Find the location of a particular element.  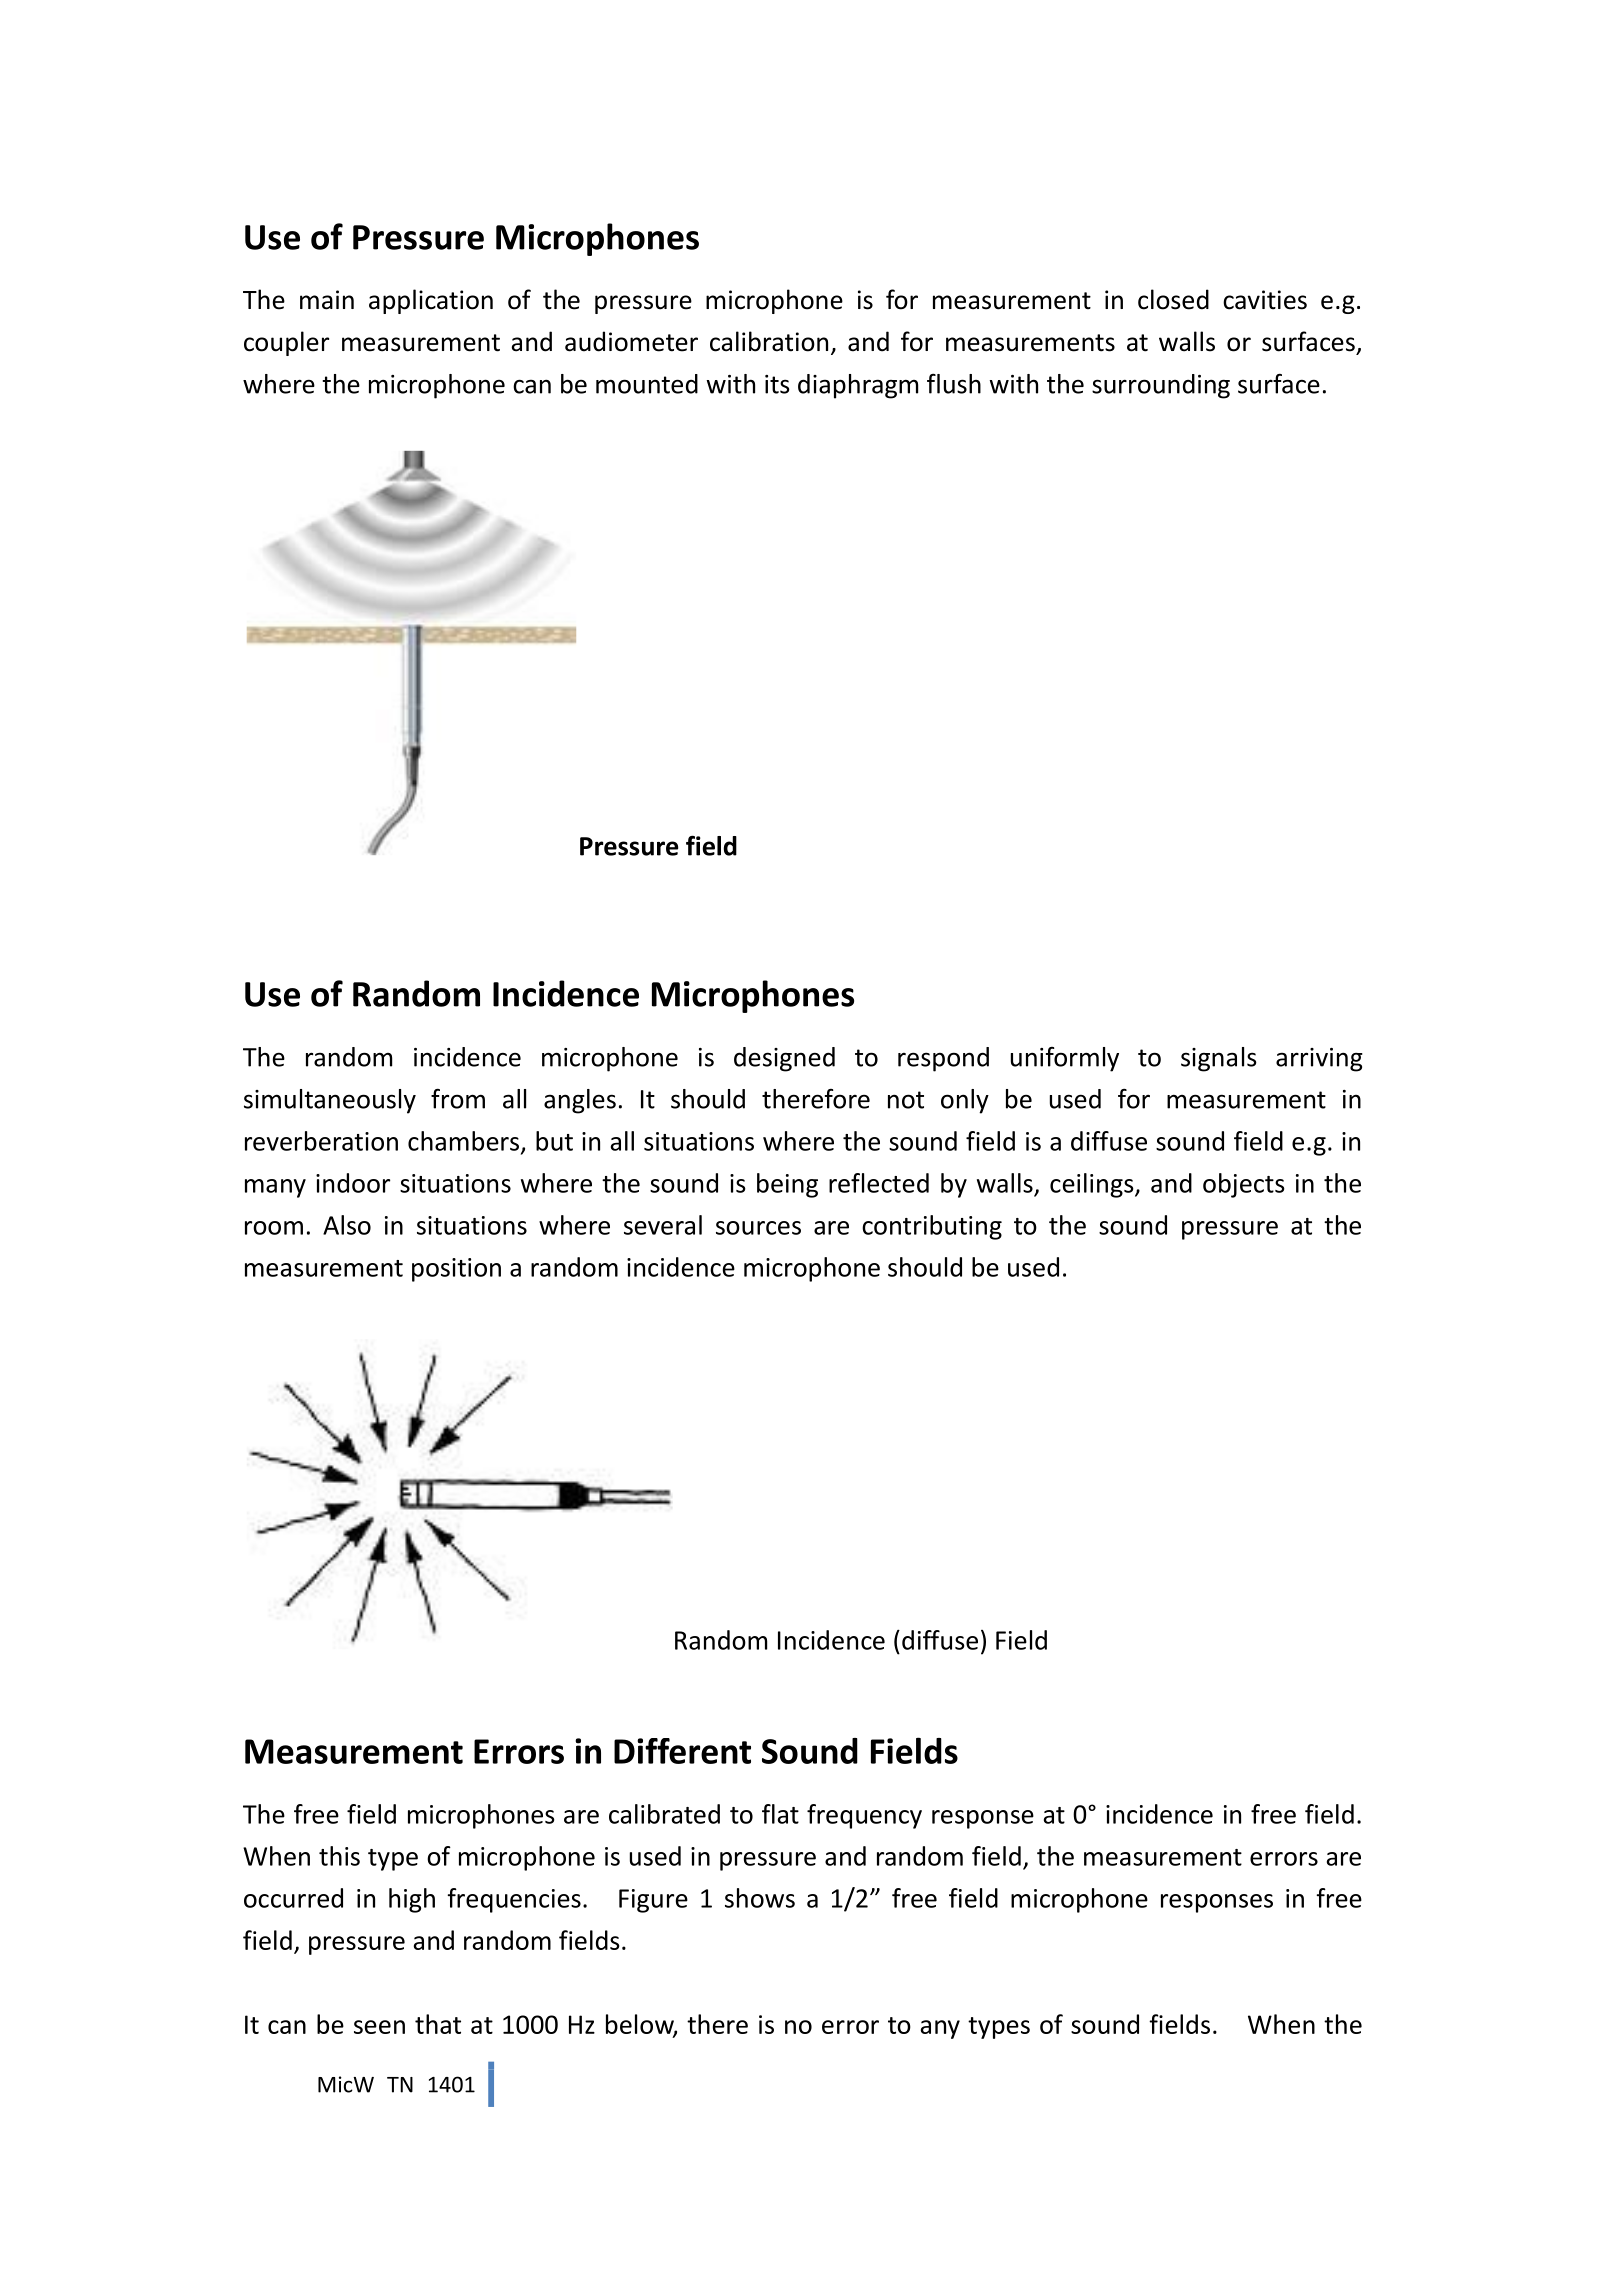

application is located at coordinates (431, 301).
